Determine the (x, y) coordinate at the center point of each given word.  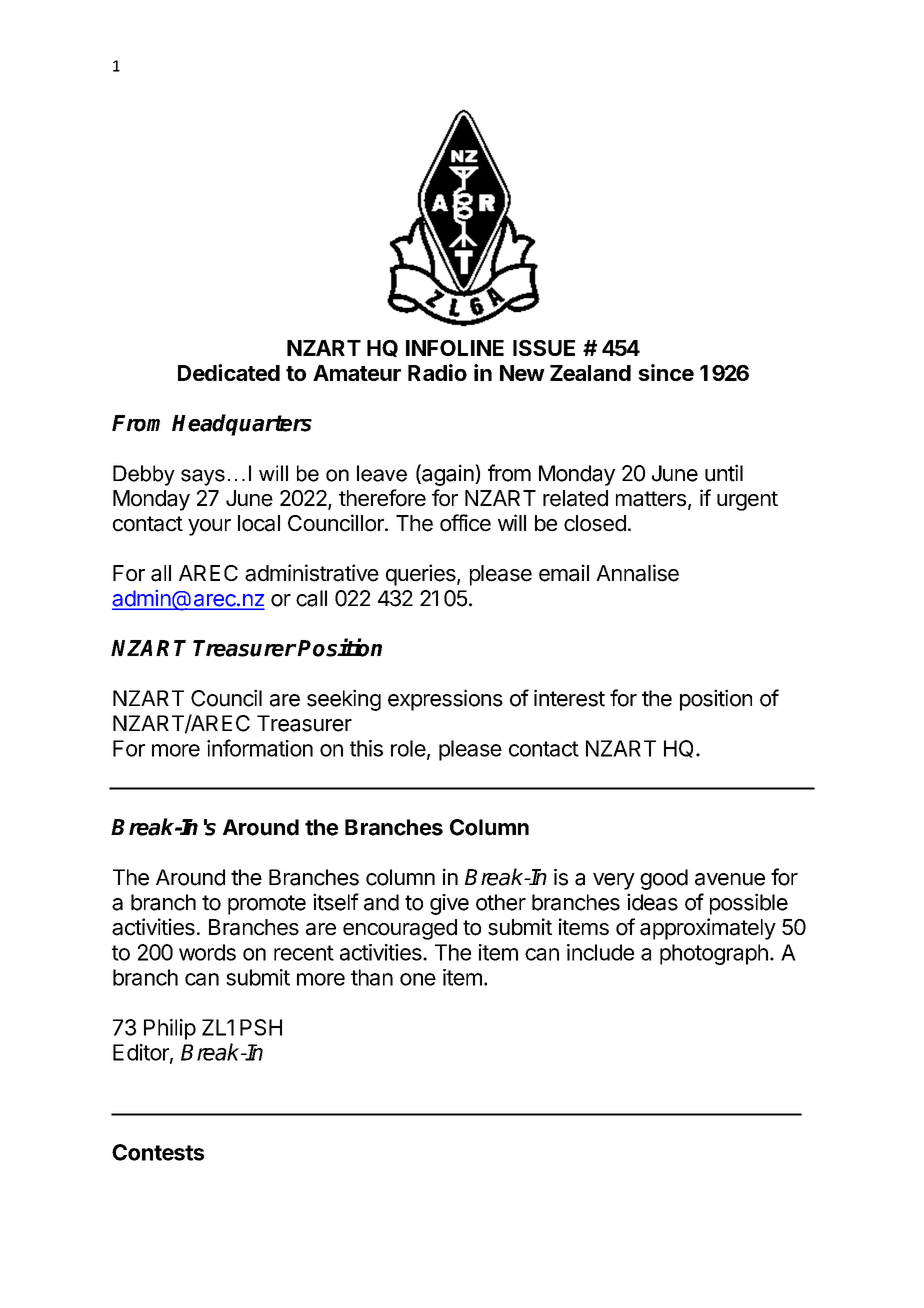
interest (569, 698)
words (207, 952)
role (408, 748)
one (418, 979)
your (209, 527)
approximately (708, 929)
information (260, 748)
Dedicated (229, 372)
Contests (158, 1152)
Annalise (637, 573)
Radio (437, 372)
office (465, 523)
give (449, 904)
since (666, 372)
